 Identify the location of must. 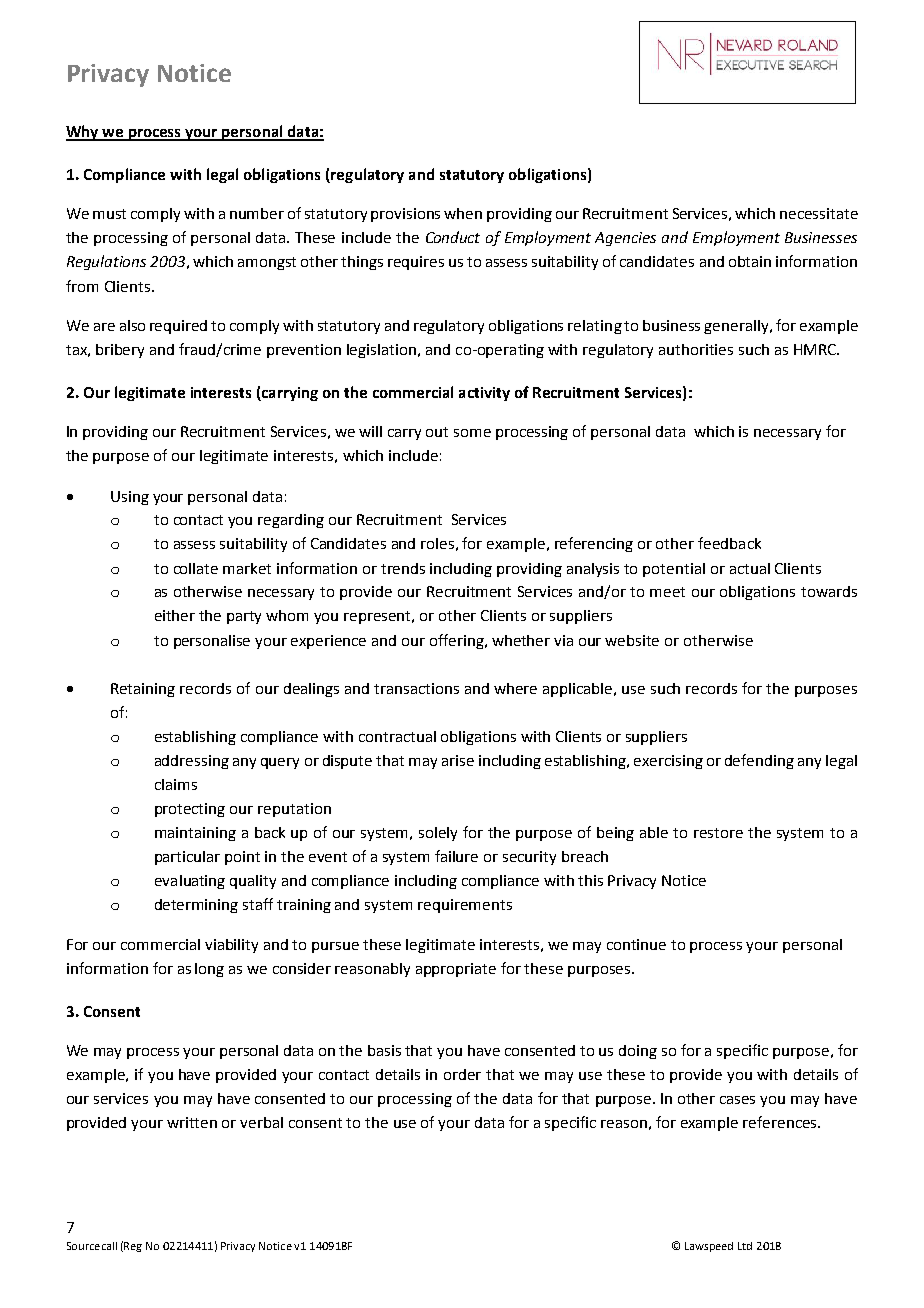
(109, 214).
